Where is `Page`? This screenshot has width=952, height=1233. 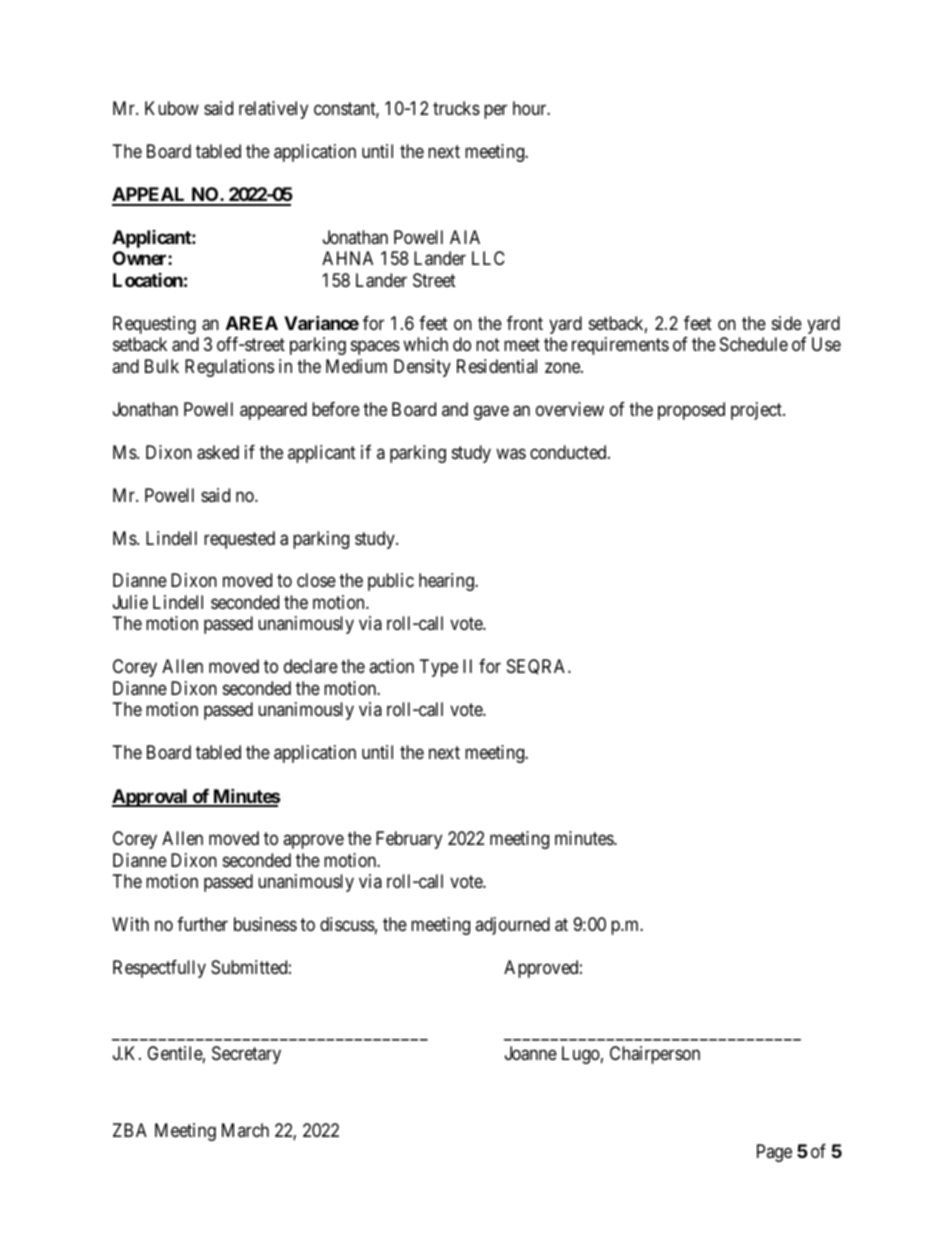
Page is located at coordinates (774, 1153).
